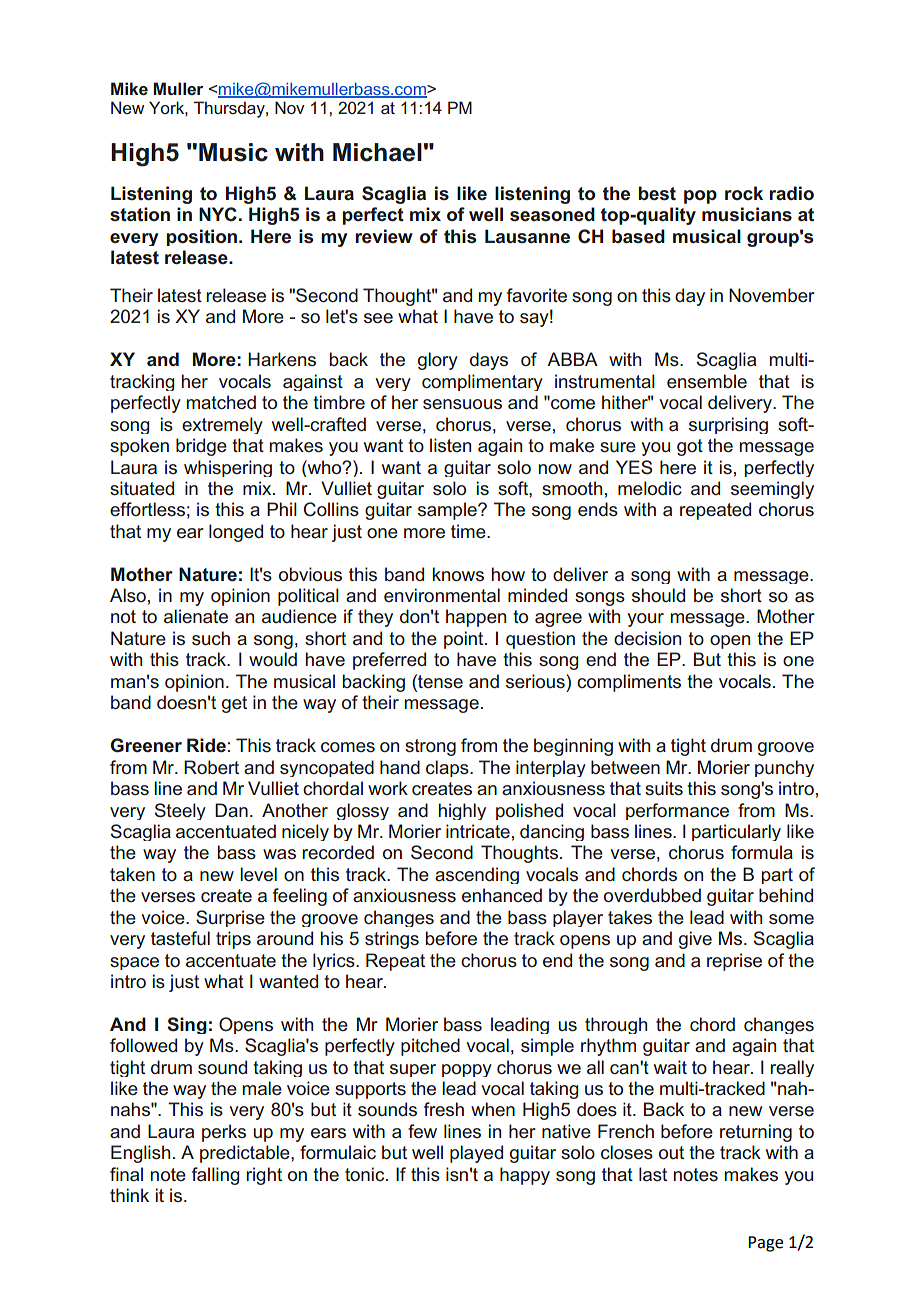 This screenshot has height=1308, width=924. What do you see at coordinates (765, 1244) in the screenshot?
I see `Page` at bounding box center [765, 1244].
